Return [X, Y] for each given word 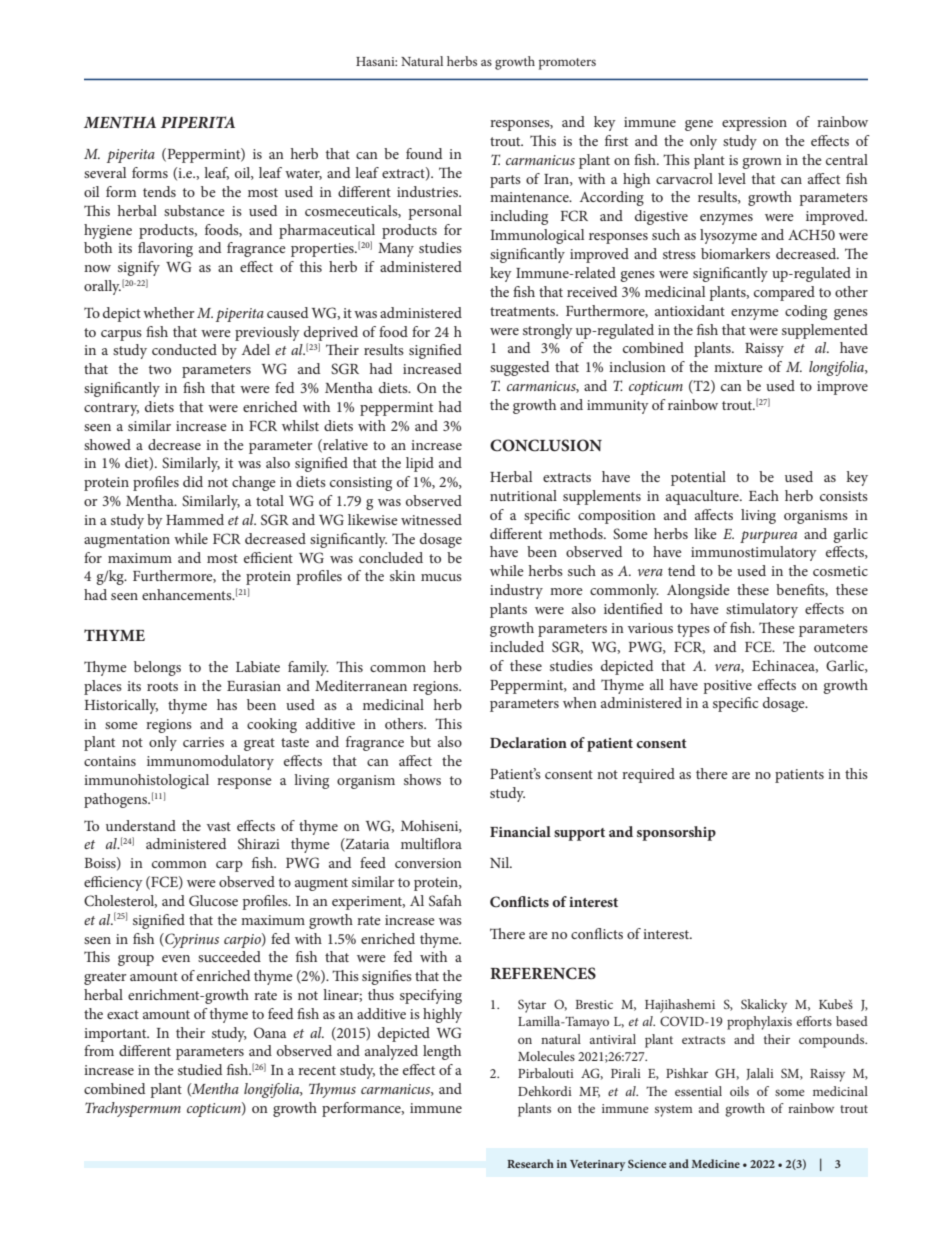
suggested [519, 368]
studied [200, 1069]
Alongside [698, 591]
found [424, 153]
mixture [738, 367]
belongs [157, 668]
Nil [501, 862]
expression [754, 124]
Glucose [213, 901]
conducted [184, 349]
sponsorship [676, 833]
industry [516, 591]
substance [194, 210]
